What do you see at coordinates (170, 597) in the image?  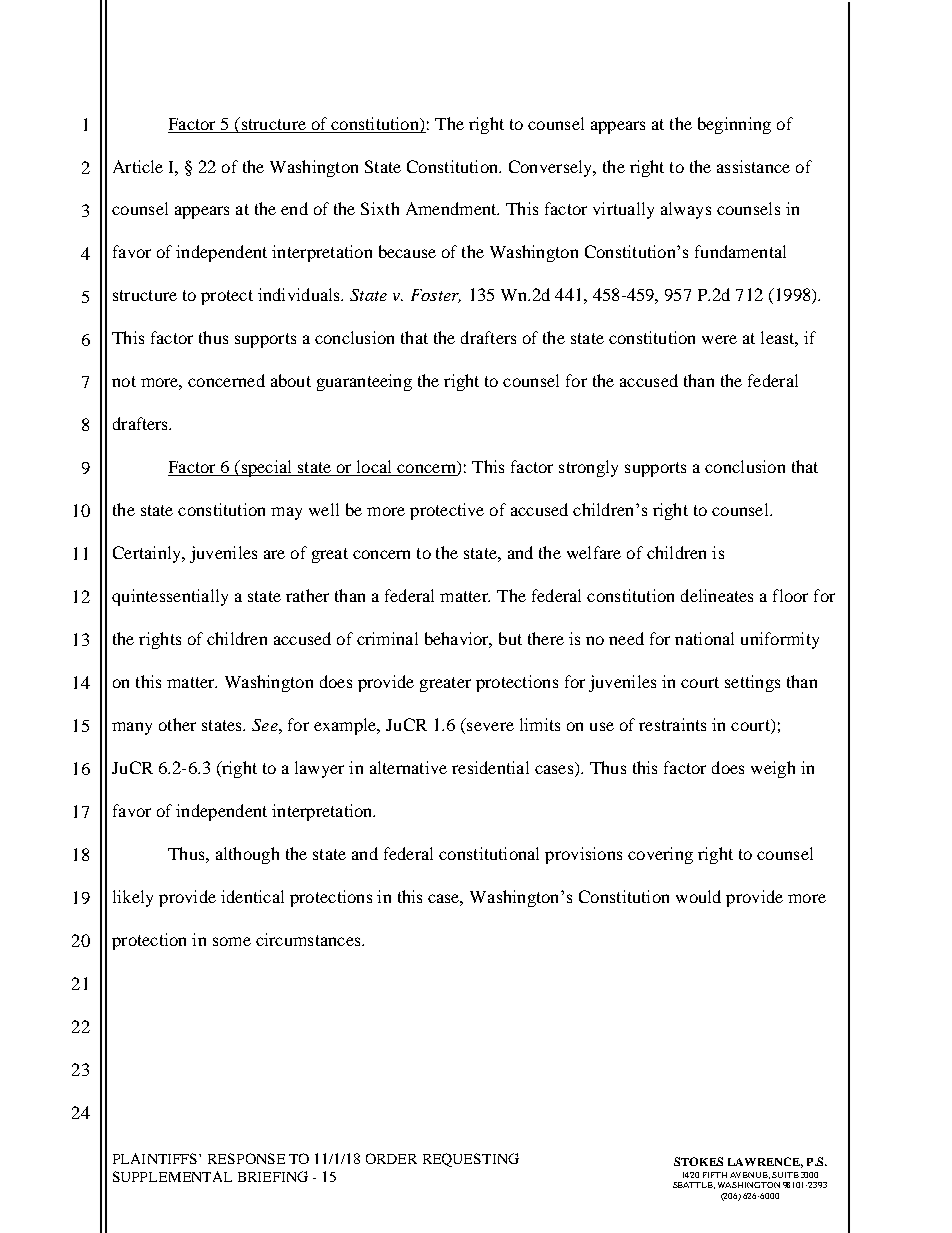 I see `quintessentially` at bounding box center [170, 597].
